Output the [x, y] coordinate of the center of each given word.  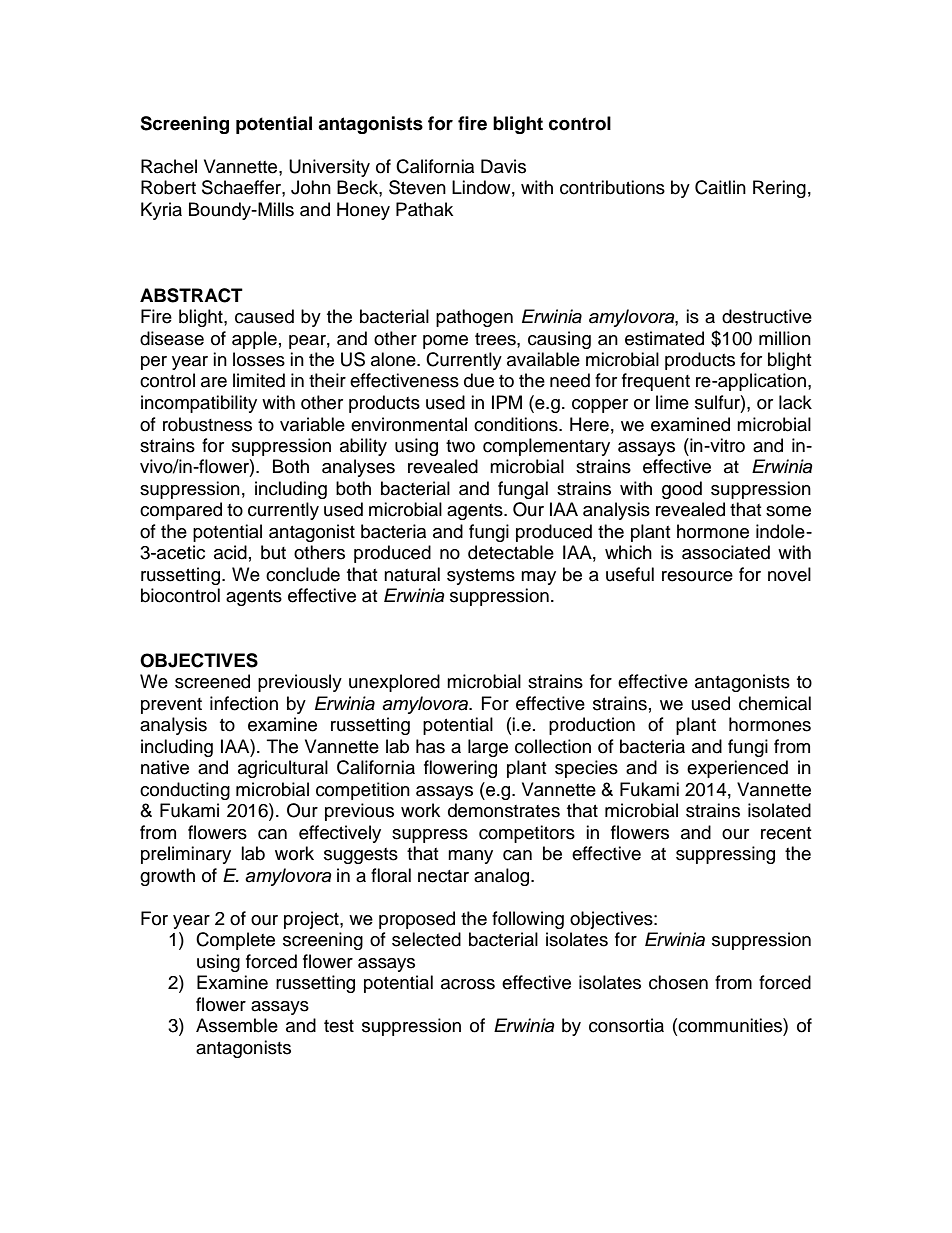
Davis [503, 166]
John [311, 187]
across [468, 984]
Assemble [237, 1025]
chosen [678, 982]
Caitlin [720, 187]
